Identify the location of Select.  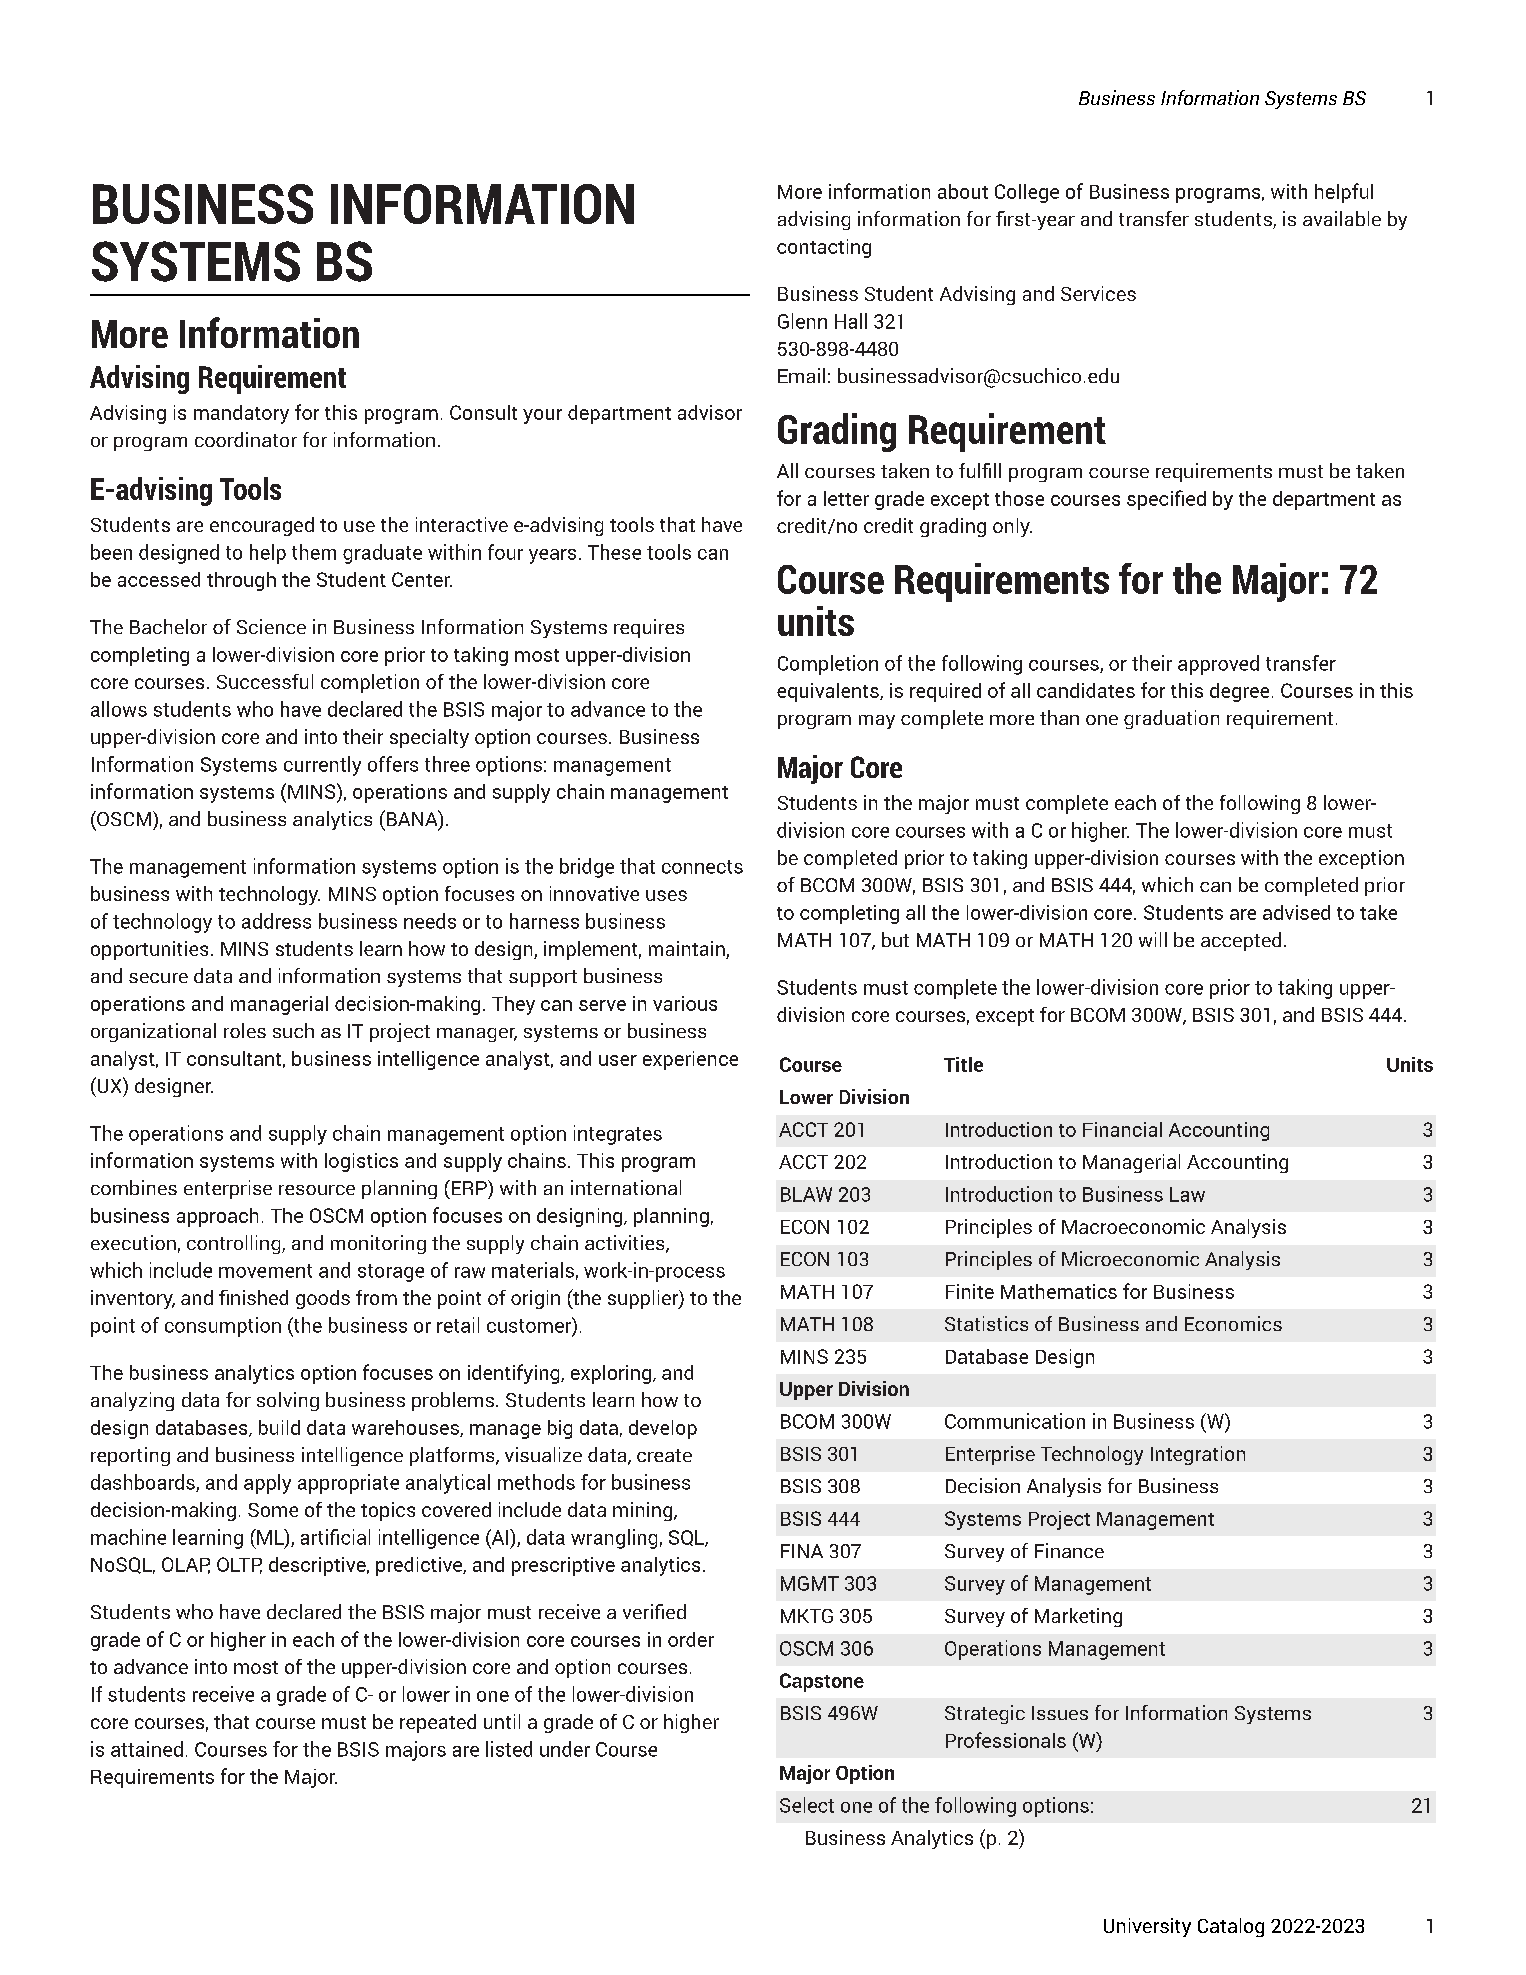
(807, 1805).
